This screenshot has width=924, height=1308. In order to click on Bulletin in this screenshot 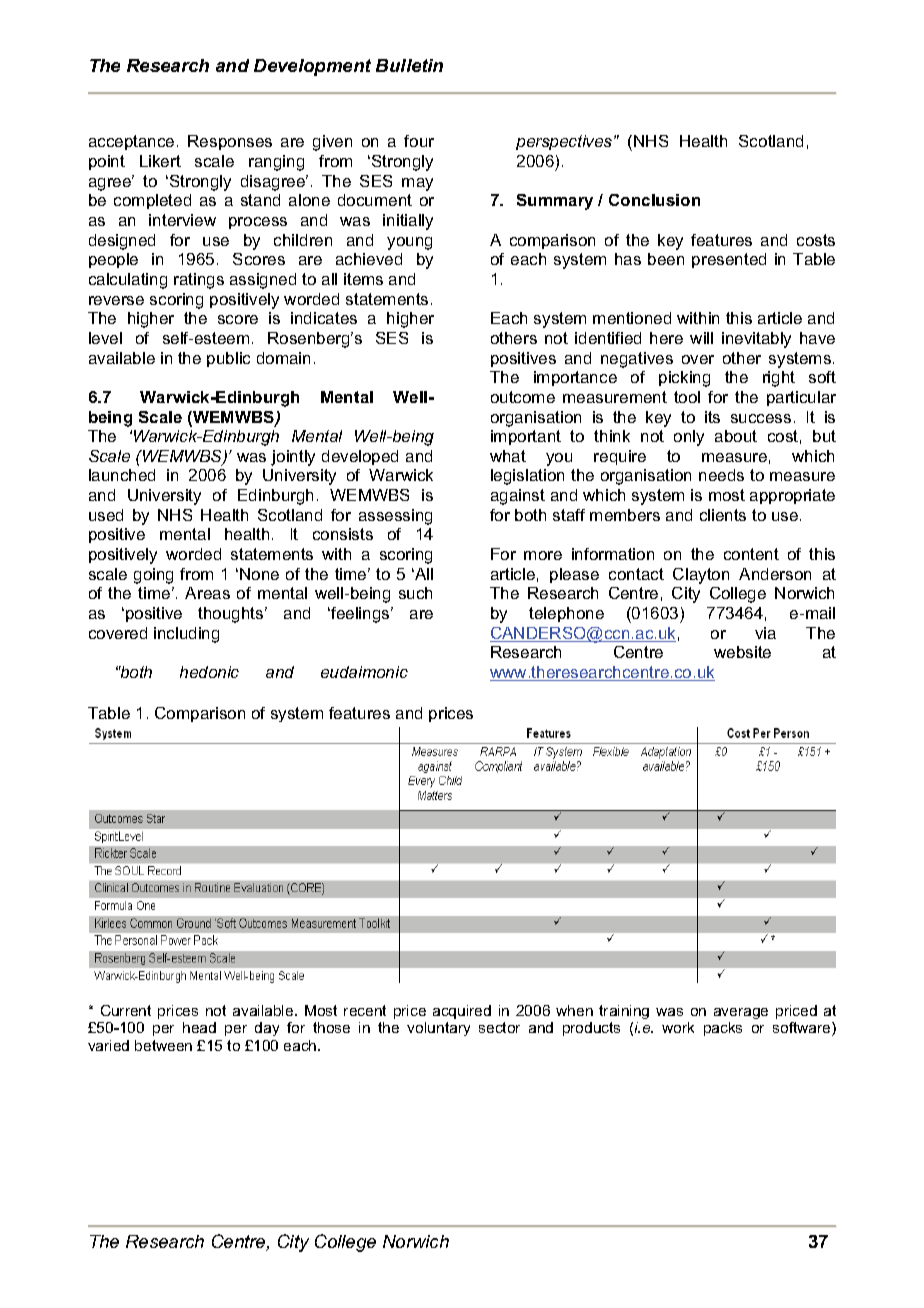, I will do `click(409, 65)`.
